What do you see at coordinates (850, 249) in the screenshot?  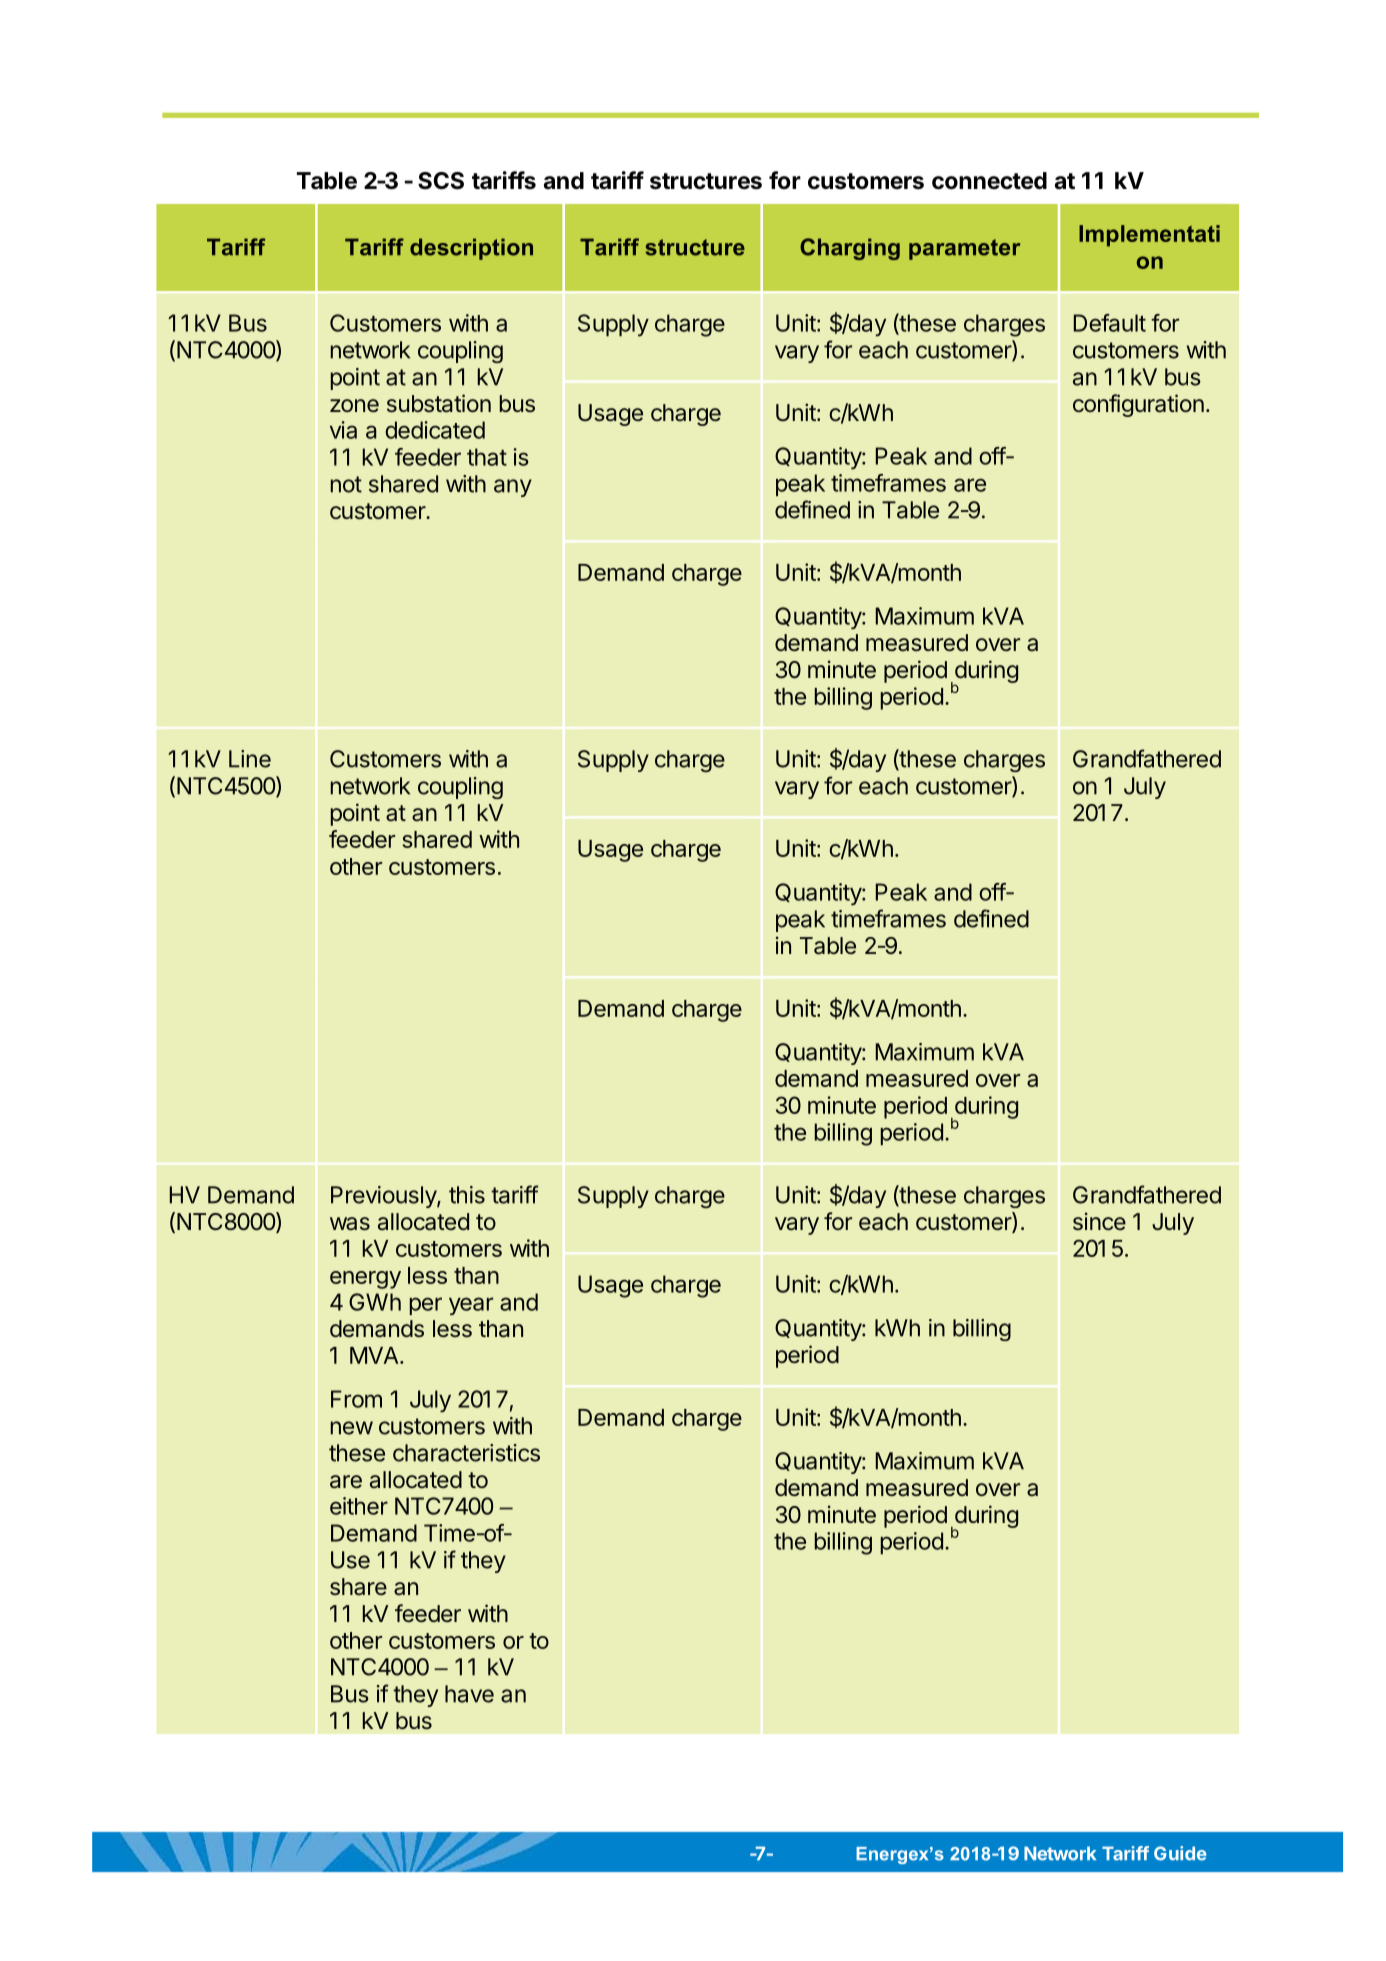 I see `Charging` at bounding box center [850, 249].
